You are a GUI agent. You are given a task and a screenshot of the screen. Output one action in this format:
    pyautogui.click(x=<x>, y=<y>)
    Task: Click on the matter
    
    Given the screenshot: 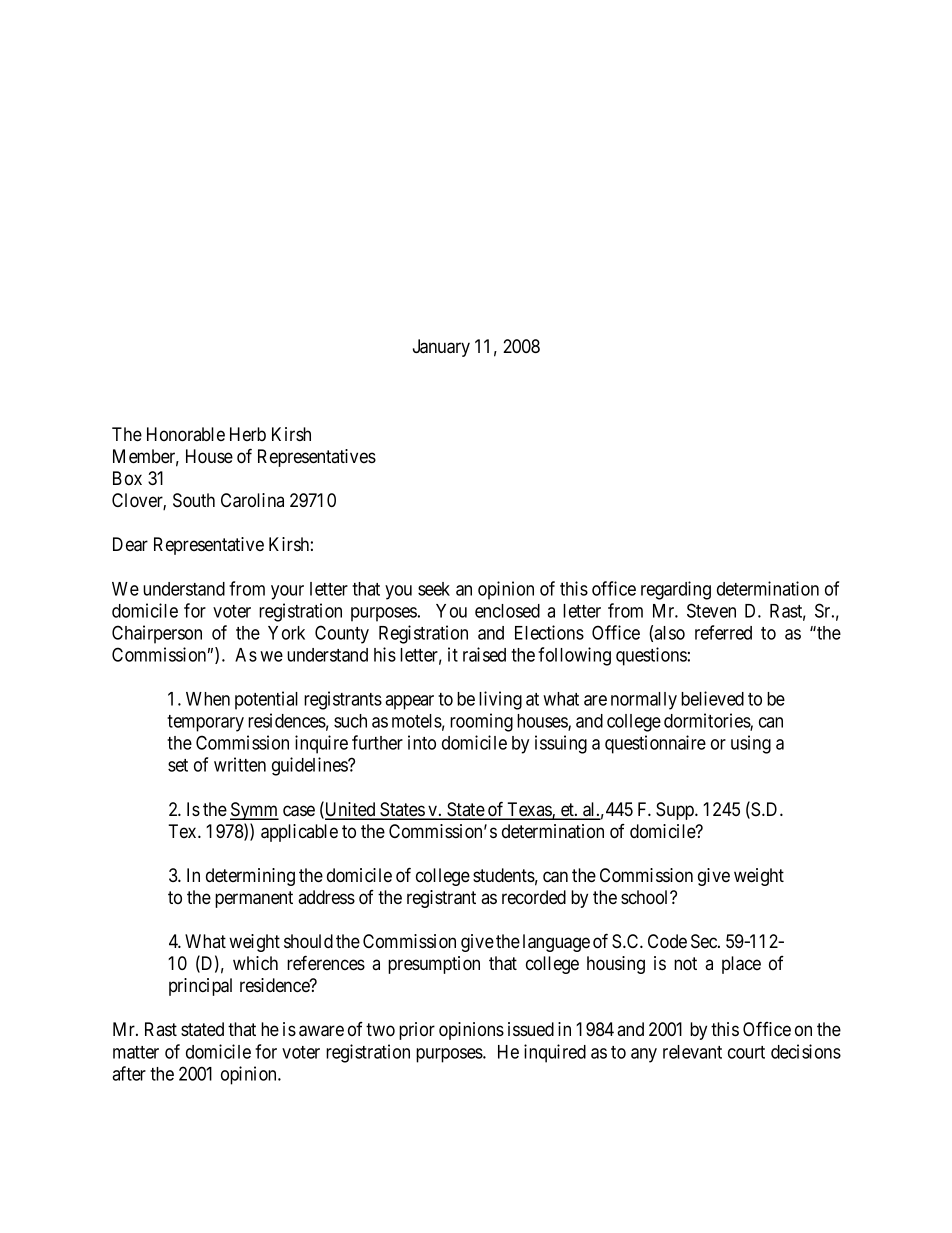 What is the action you would take?
    pyautogui.click(x=136, y=1052)
